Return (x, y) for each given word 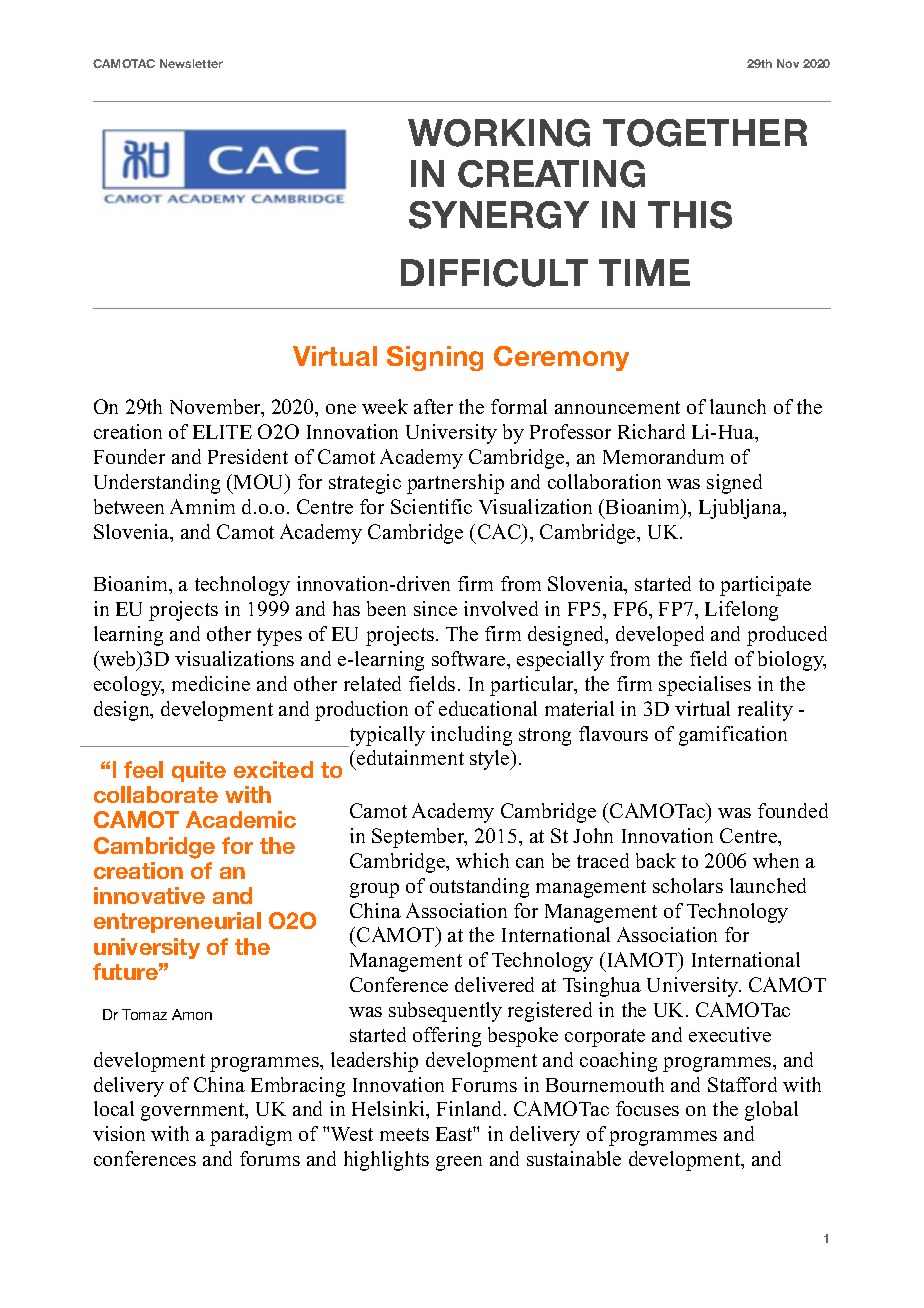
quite (199, 771)
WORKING (499, 133)
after (433, 406)
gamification (733, 736)
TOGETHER (705, 133)
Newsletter (191, 63)
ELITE (222, 432)
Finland (471, 1108)
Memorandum (663, 456)
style (491, 760)
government (194, 1112)
